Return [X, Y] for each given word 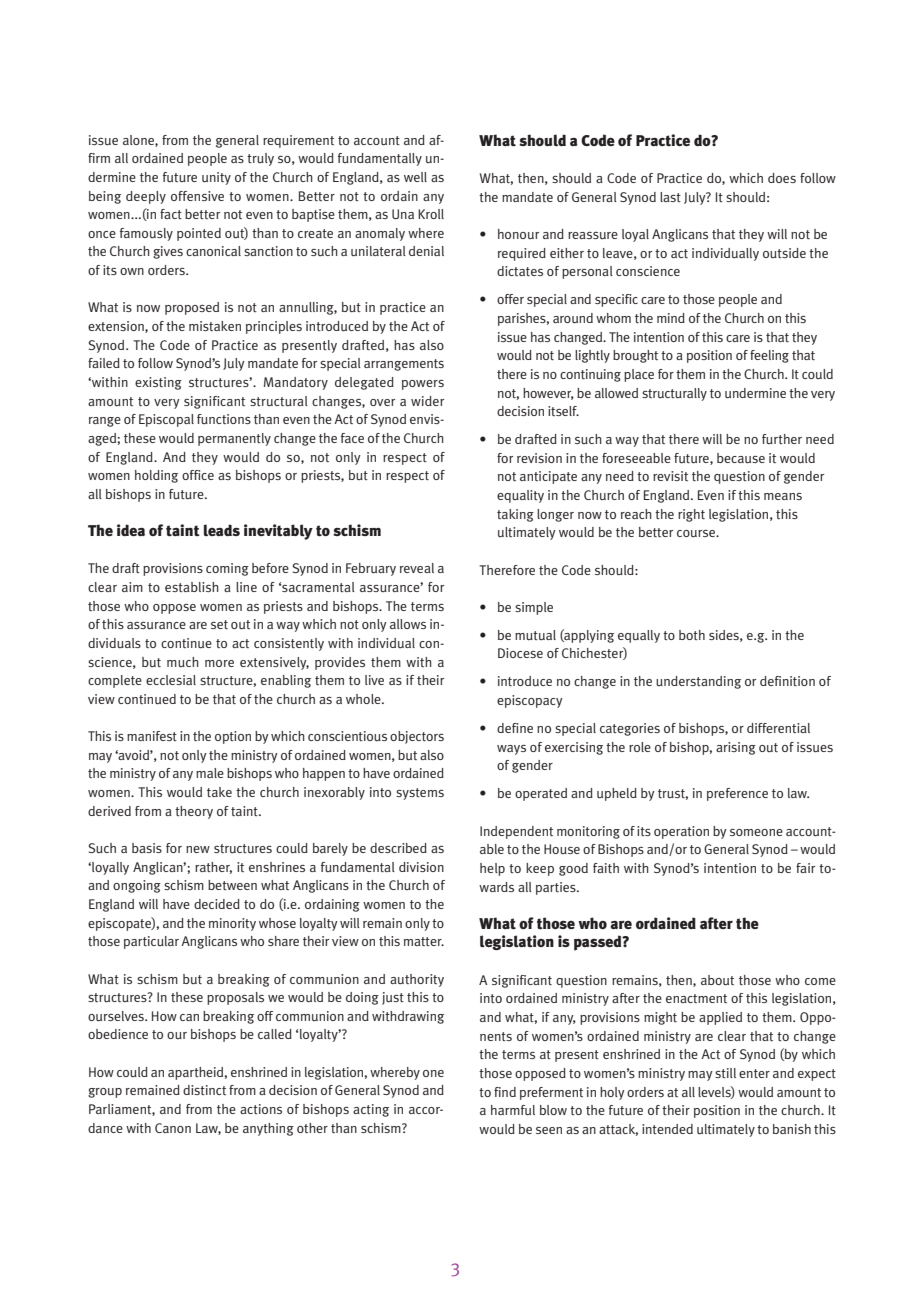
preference [737, 794]
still [725, 1073]
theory [194, 812]
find [505, 1092]
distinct [204, 1090]
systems [420, 794]
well [415, 177]
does [782, 178]
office [198, 475]
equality [520, 496]
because [741, 458]
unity [216, 178]
